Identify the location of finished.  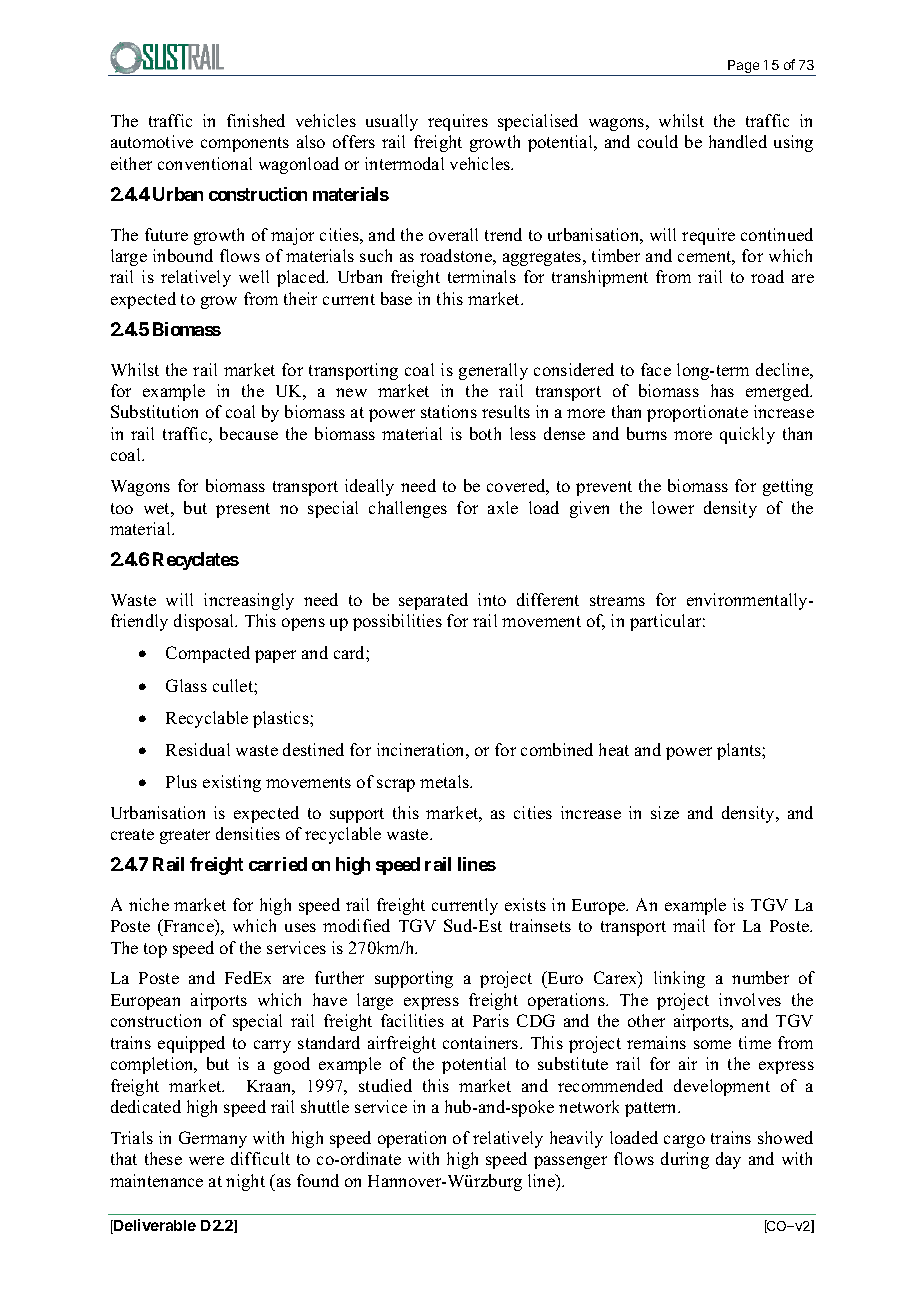
(256, 120).
